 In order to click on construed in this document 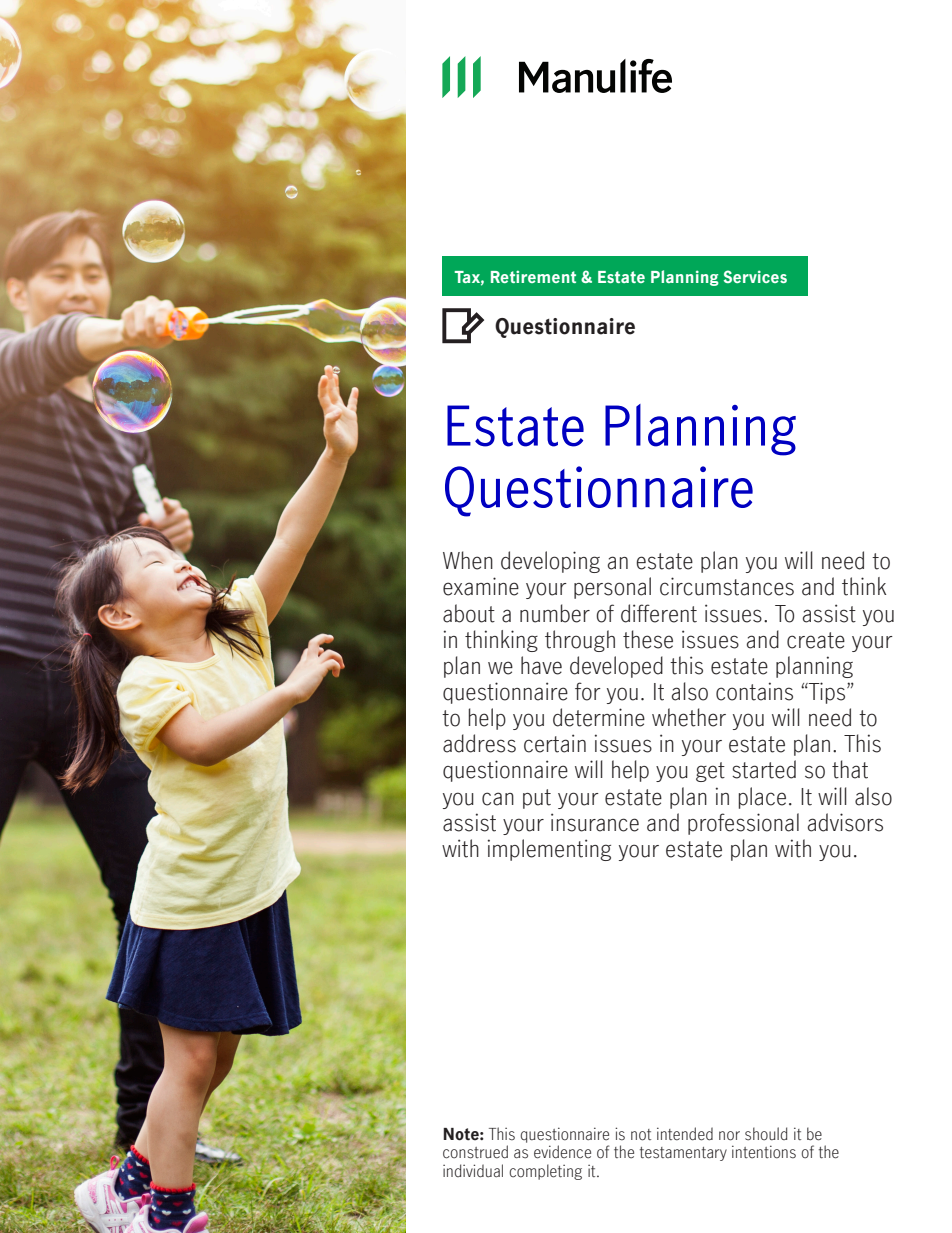, I will do `click(475, 1152)`.
